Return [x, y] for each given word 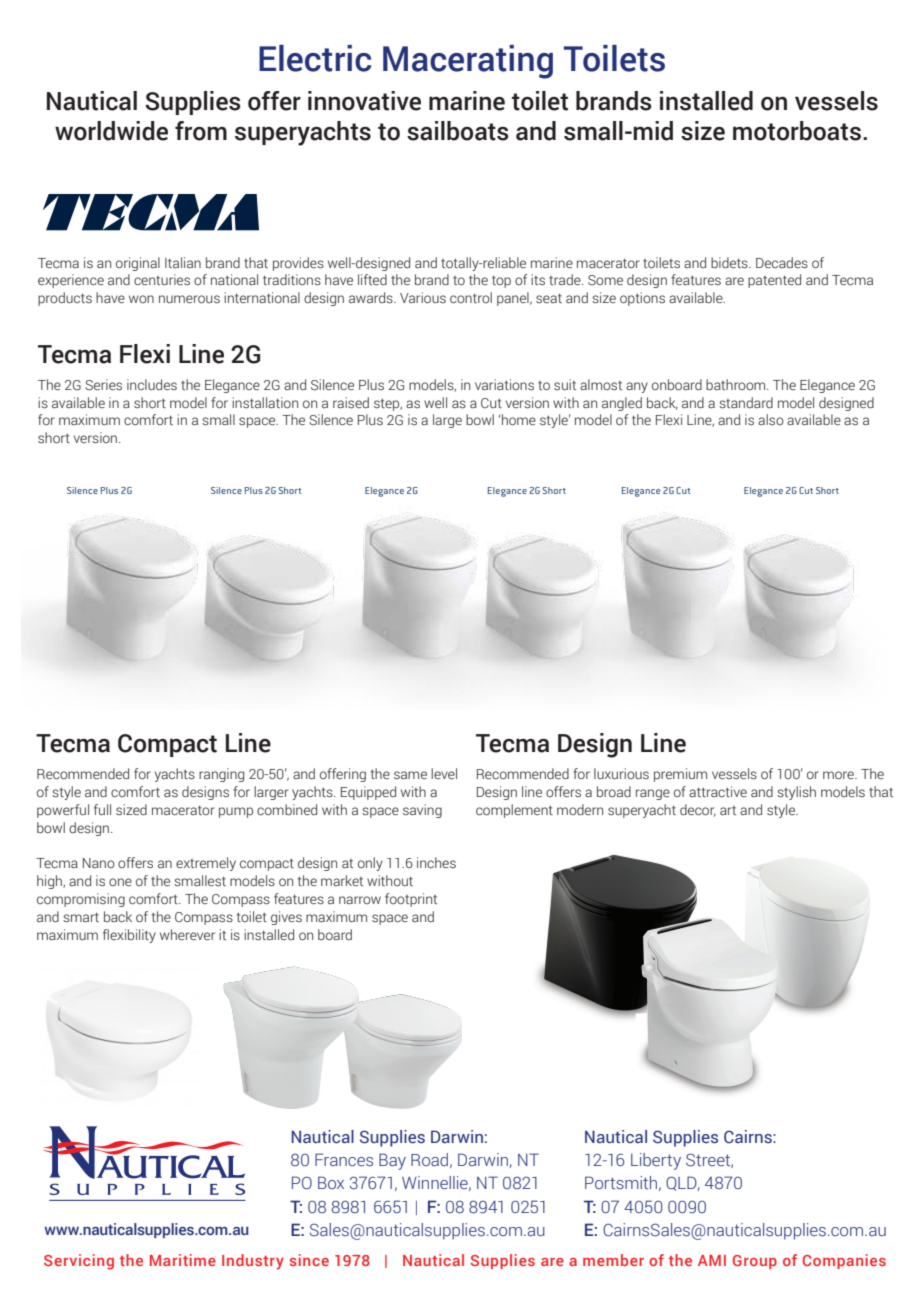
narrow [360, 900]
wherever [187, 935]
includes [152, 384]
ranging [221, 775]
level [444, 774]
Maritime [183, 1260]
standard [746, 403]
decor [698, 810]
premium [680, 775]
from [201, 131]
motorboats [797, 131]
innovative [364, 101]
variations [504, 385]
